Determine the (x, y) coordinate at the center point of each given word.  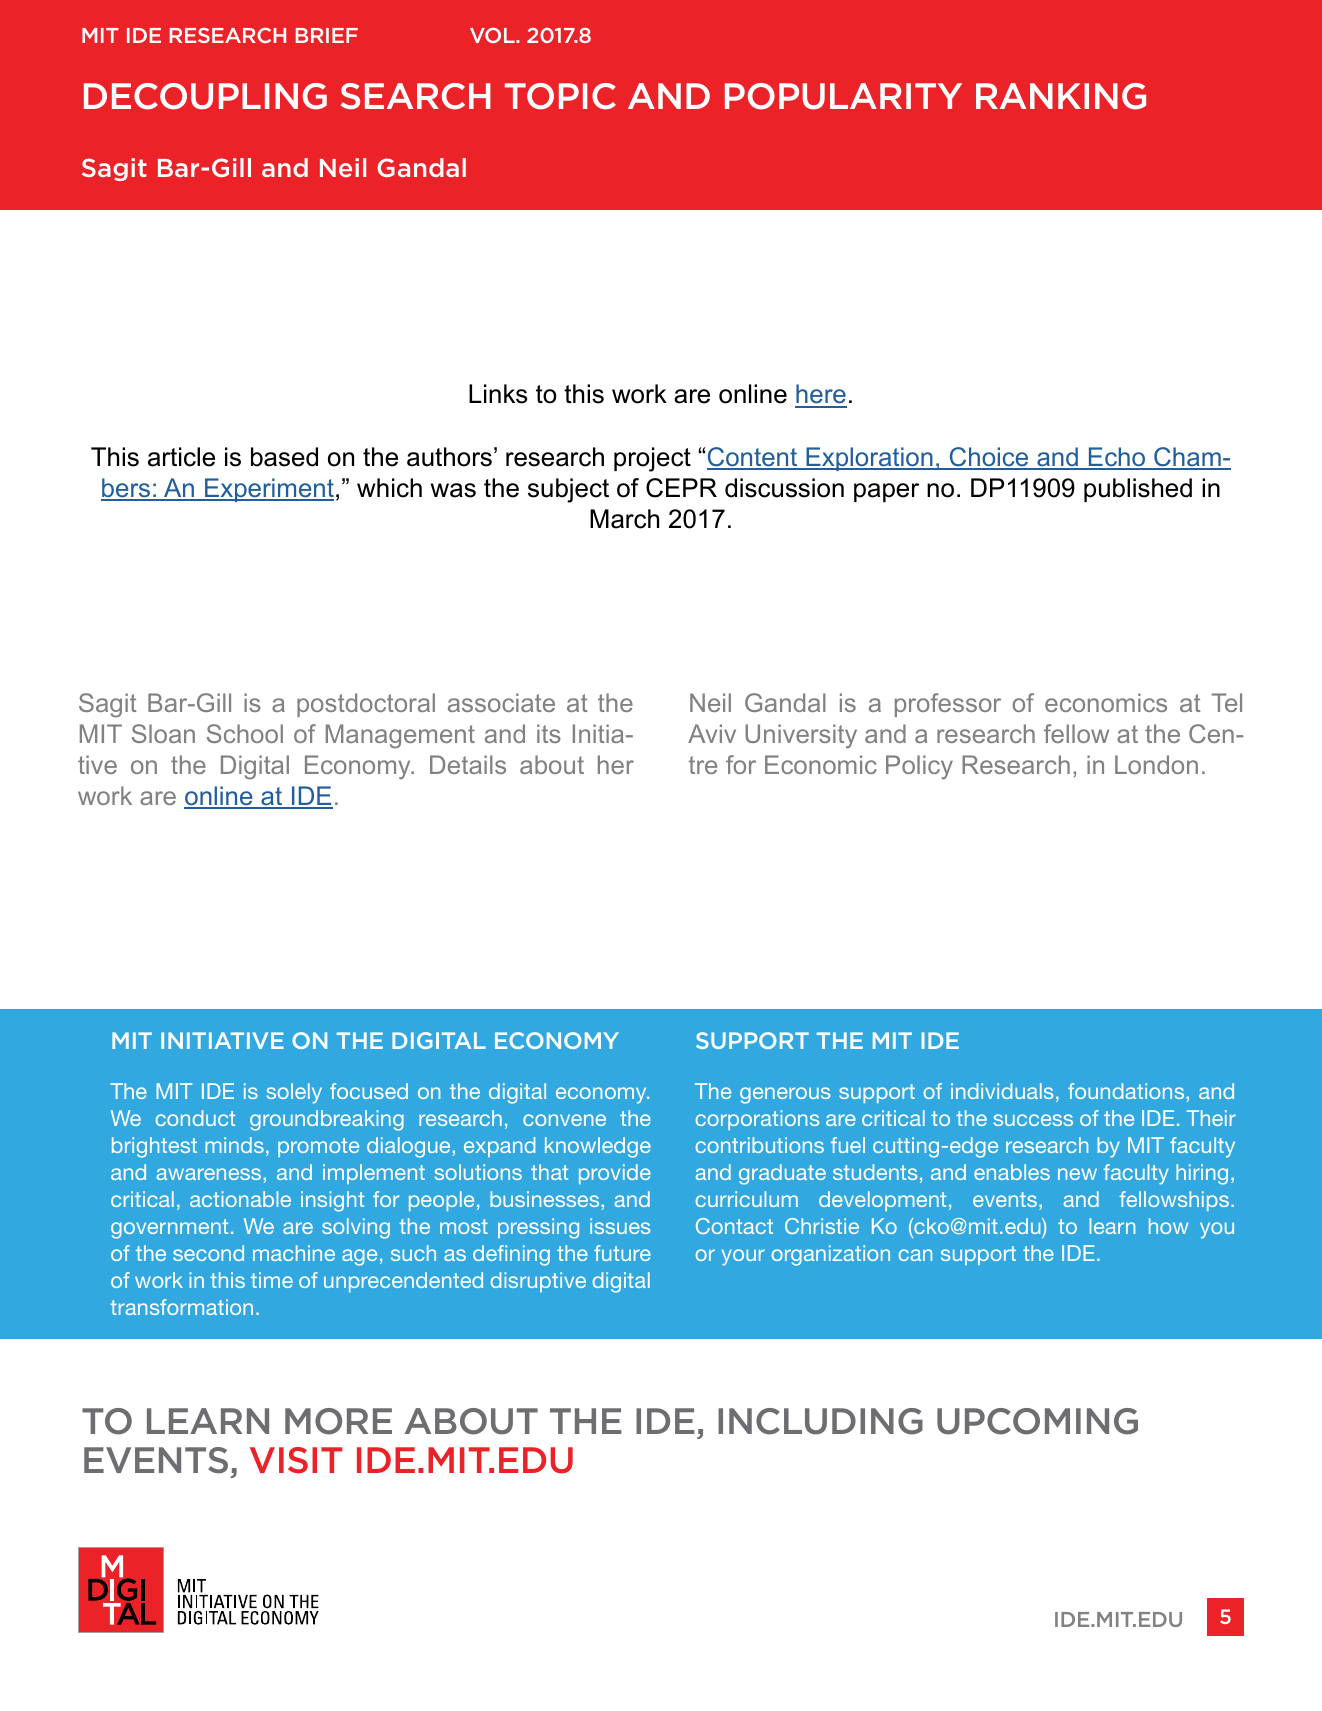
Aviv (712, 733)
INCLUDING (820, 1421)
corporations (757, 1120)
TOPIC (560, 96)
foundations (1126, 1091)
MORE (338, 1421)
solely (294, 1093)
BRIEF (327, 35)
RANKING (1061, 96)
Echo (1117, 458)
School (245, 733)
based (284, 457)
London (1156, 764)
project (652, 459)
